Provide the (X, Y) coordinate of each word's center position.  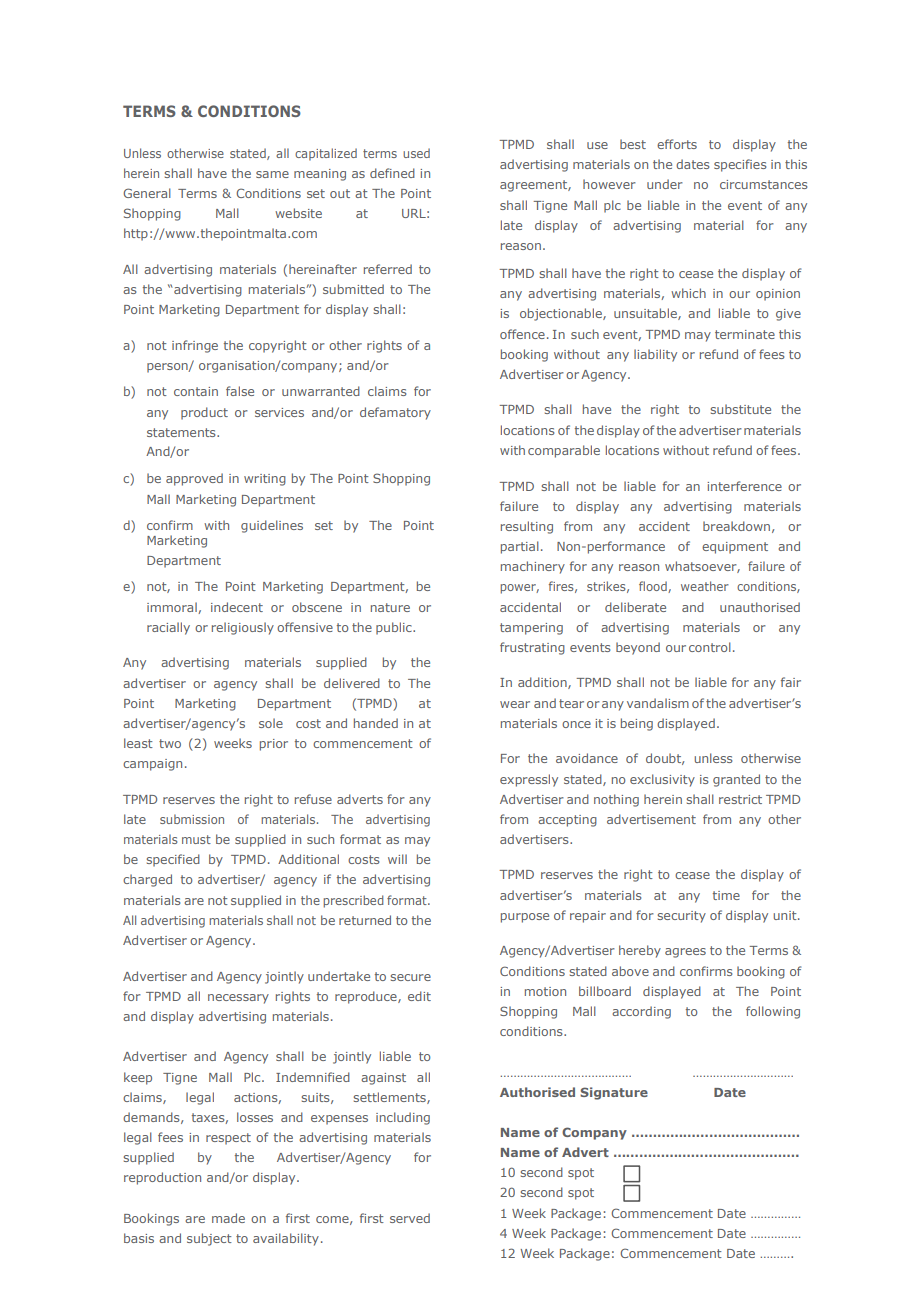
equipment (735, 548)
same (272, 174)
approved (194, 479)
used (416, 153)
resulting (527, 527)
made (228, 1218)
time (726, 895)
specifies (740, 165)
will (397, 859)
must (196, 839)
